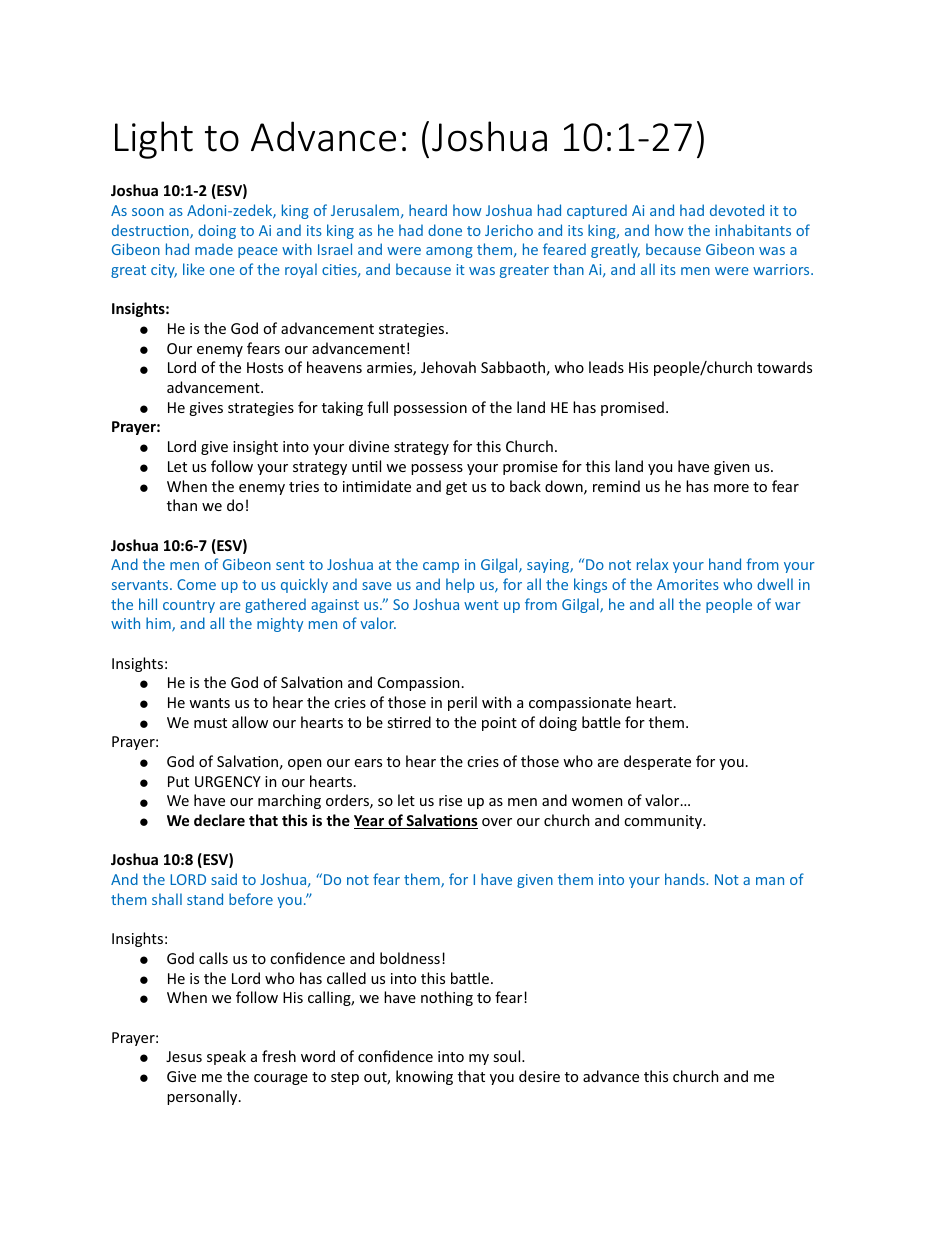 The image size is (952, 1233). I want to click on Light, so click(154, 140).
